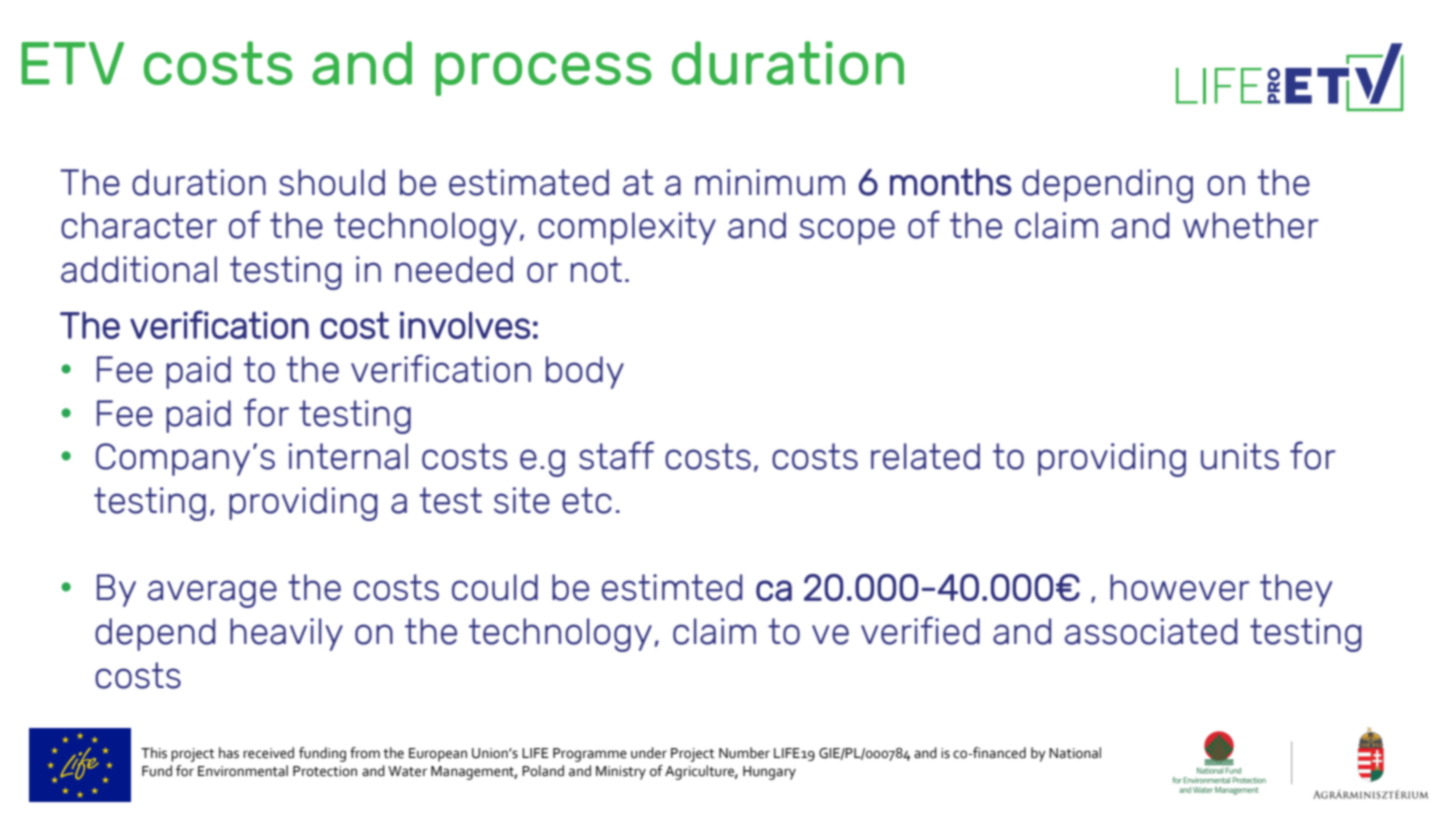  Describe the element at coordinates (1075, 753) in the image. I see `National` at that location.
